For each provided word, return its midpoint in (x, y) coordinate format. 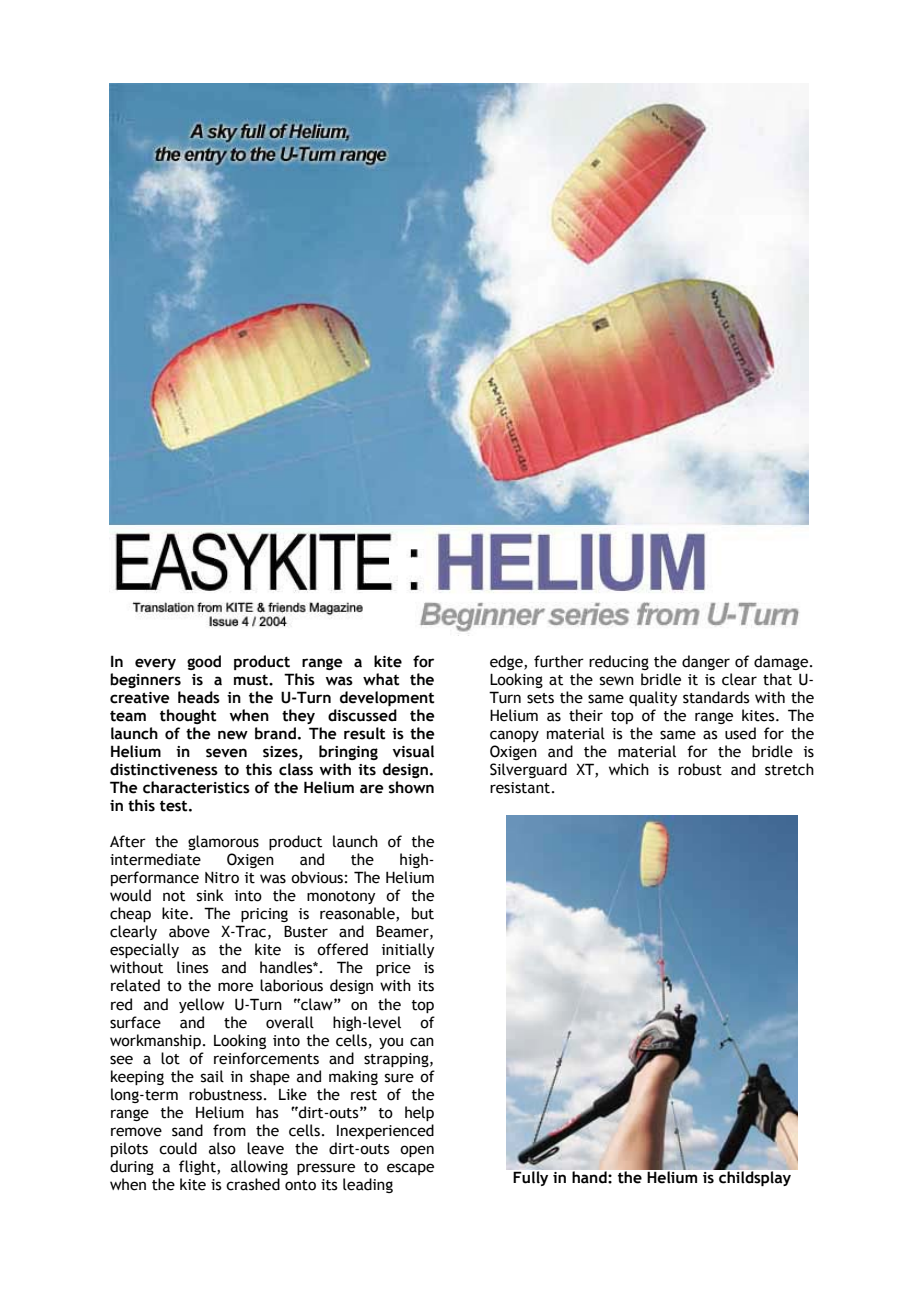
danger (706, 662)
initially (408, 950)
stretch (789, 769)
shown (411, 787)
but (423, 913)
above (189, 931)
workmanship (155, 1041)
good (204, 662)
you (391, 1043)
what (381, 679)
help (419, 1113)
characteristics (196, 787)
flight (198, 1167)
